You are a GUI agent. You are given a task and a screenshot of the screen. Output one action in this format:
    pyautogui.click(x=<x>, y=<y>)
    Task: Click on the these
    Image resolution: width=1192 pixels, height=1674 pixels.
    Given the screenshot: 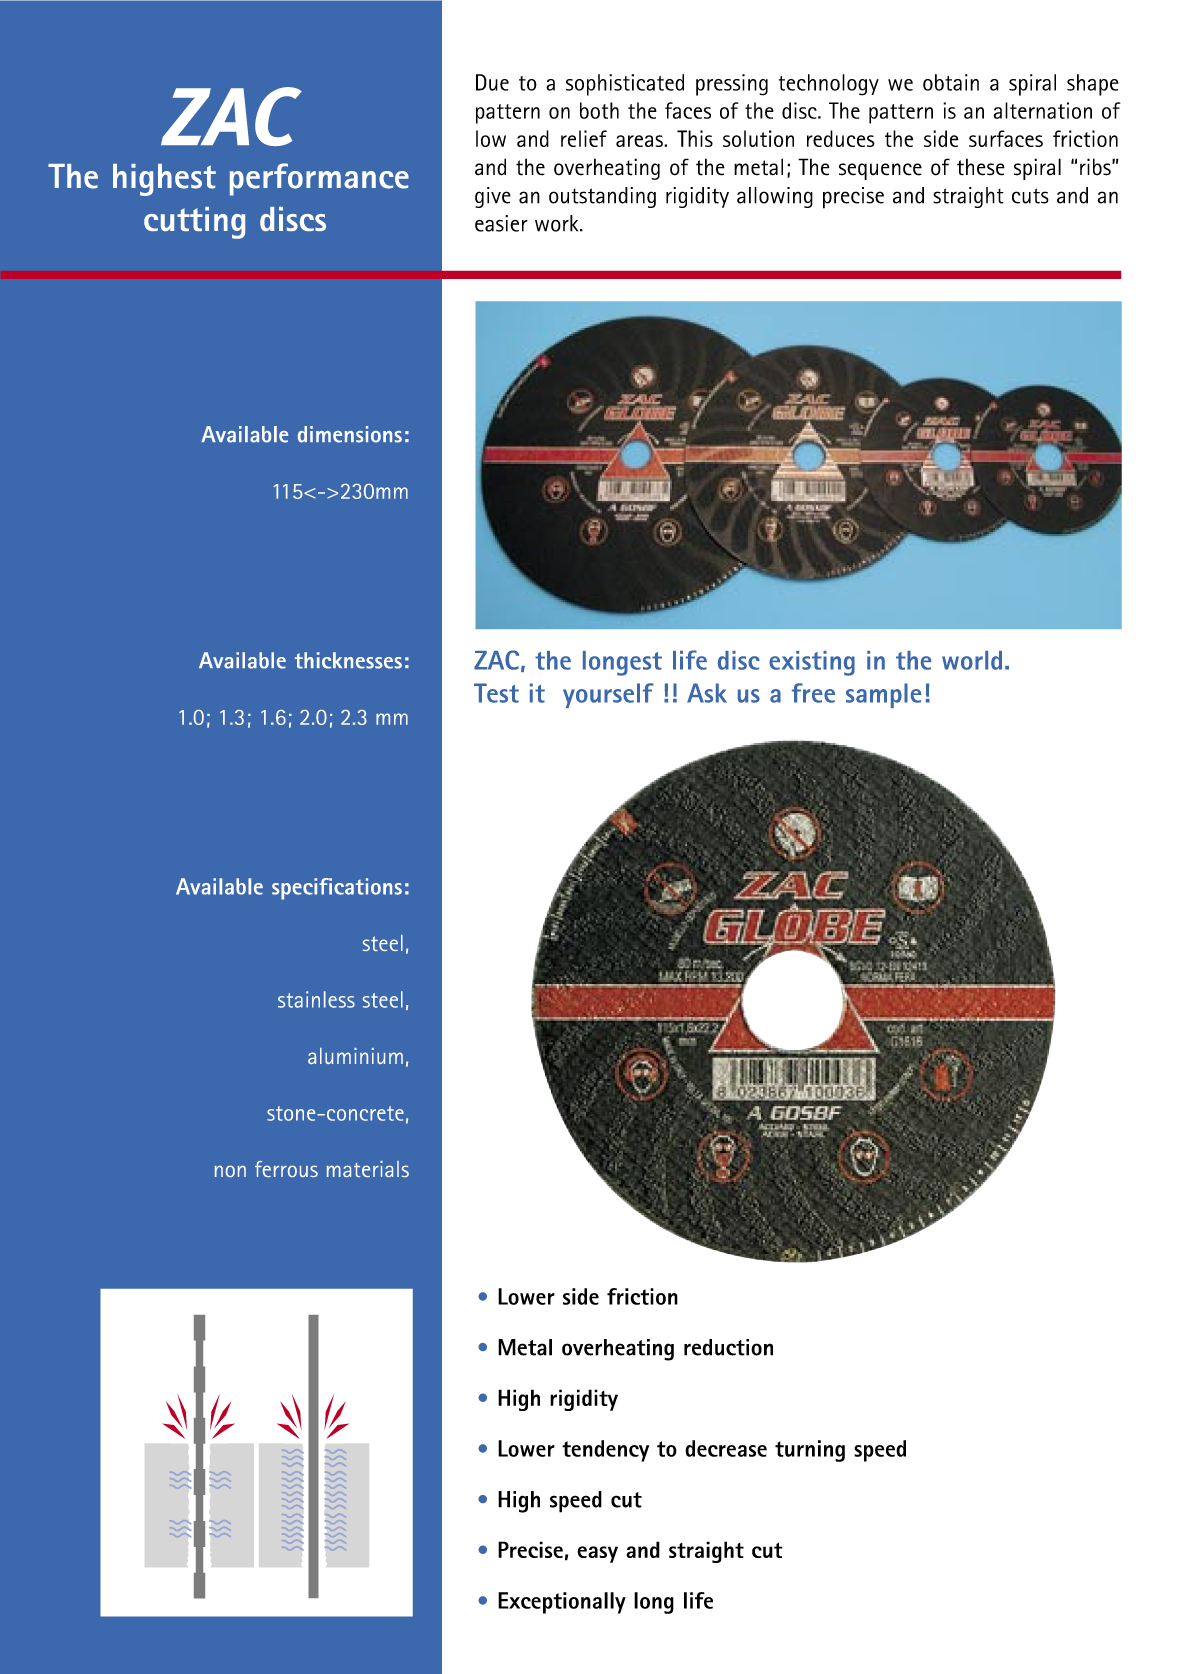 What is the action you would take?
    pyautogui.click(x=981, y=167)
